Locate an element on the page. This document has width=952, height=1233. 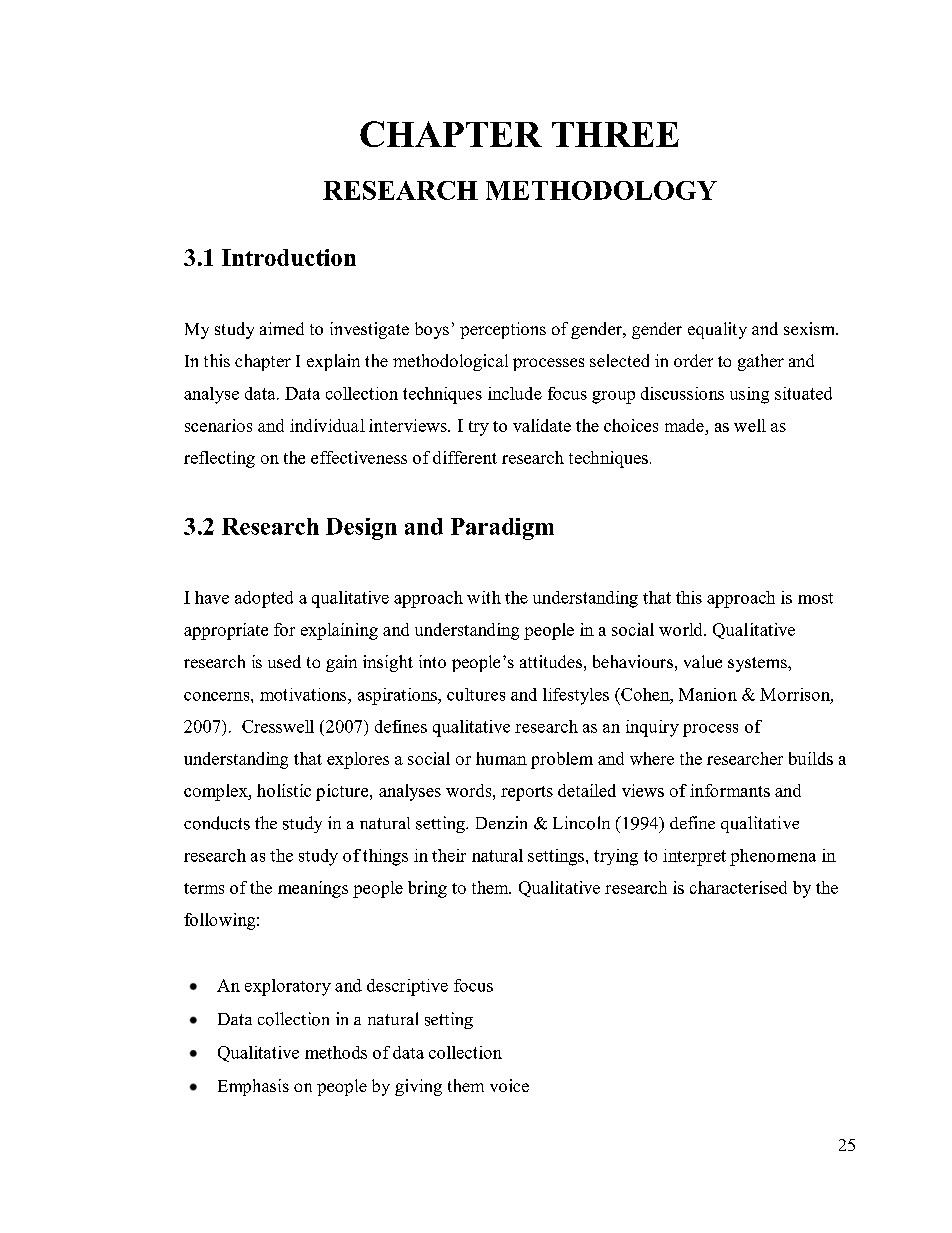
characterised is located at coordinates (738, 887).
